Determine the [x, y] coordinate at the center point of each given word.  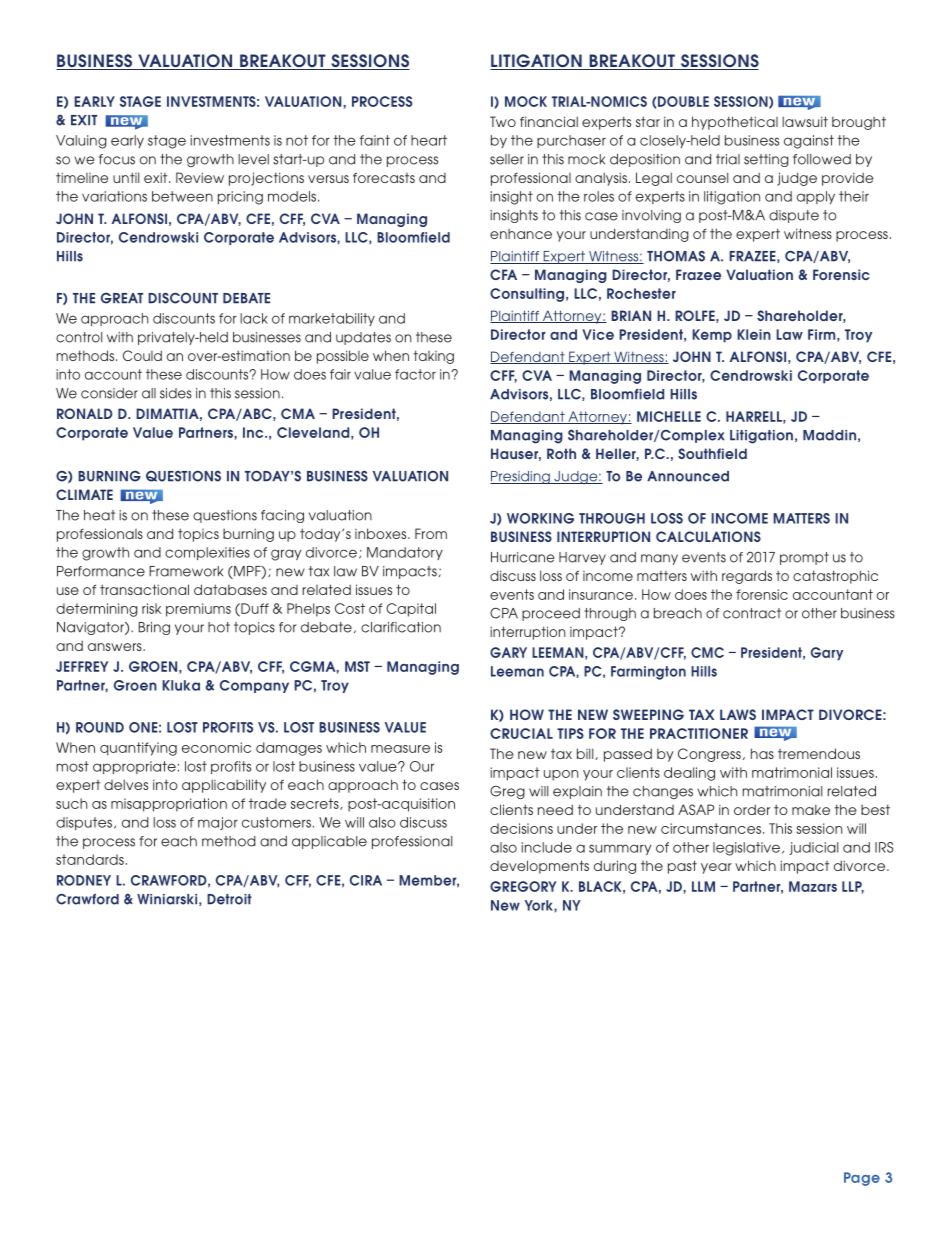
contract [752, 613]
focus [117, 159]
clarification [401, 627]
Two [503, 121]
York [540, 905]
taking [434, 357]
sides [176, 393]
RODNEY [84, 880]
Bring [154, 628]
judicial [813, 848]
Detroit [229, 899]
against [809, 142]
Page [862, 1179]
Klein [754, 334]
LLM [703, 886]
